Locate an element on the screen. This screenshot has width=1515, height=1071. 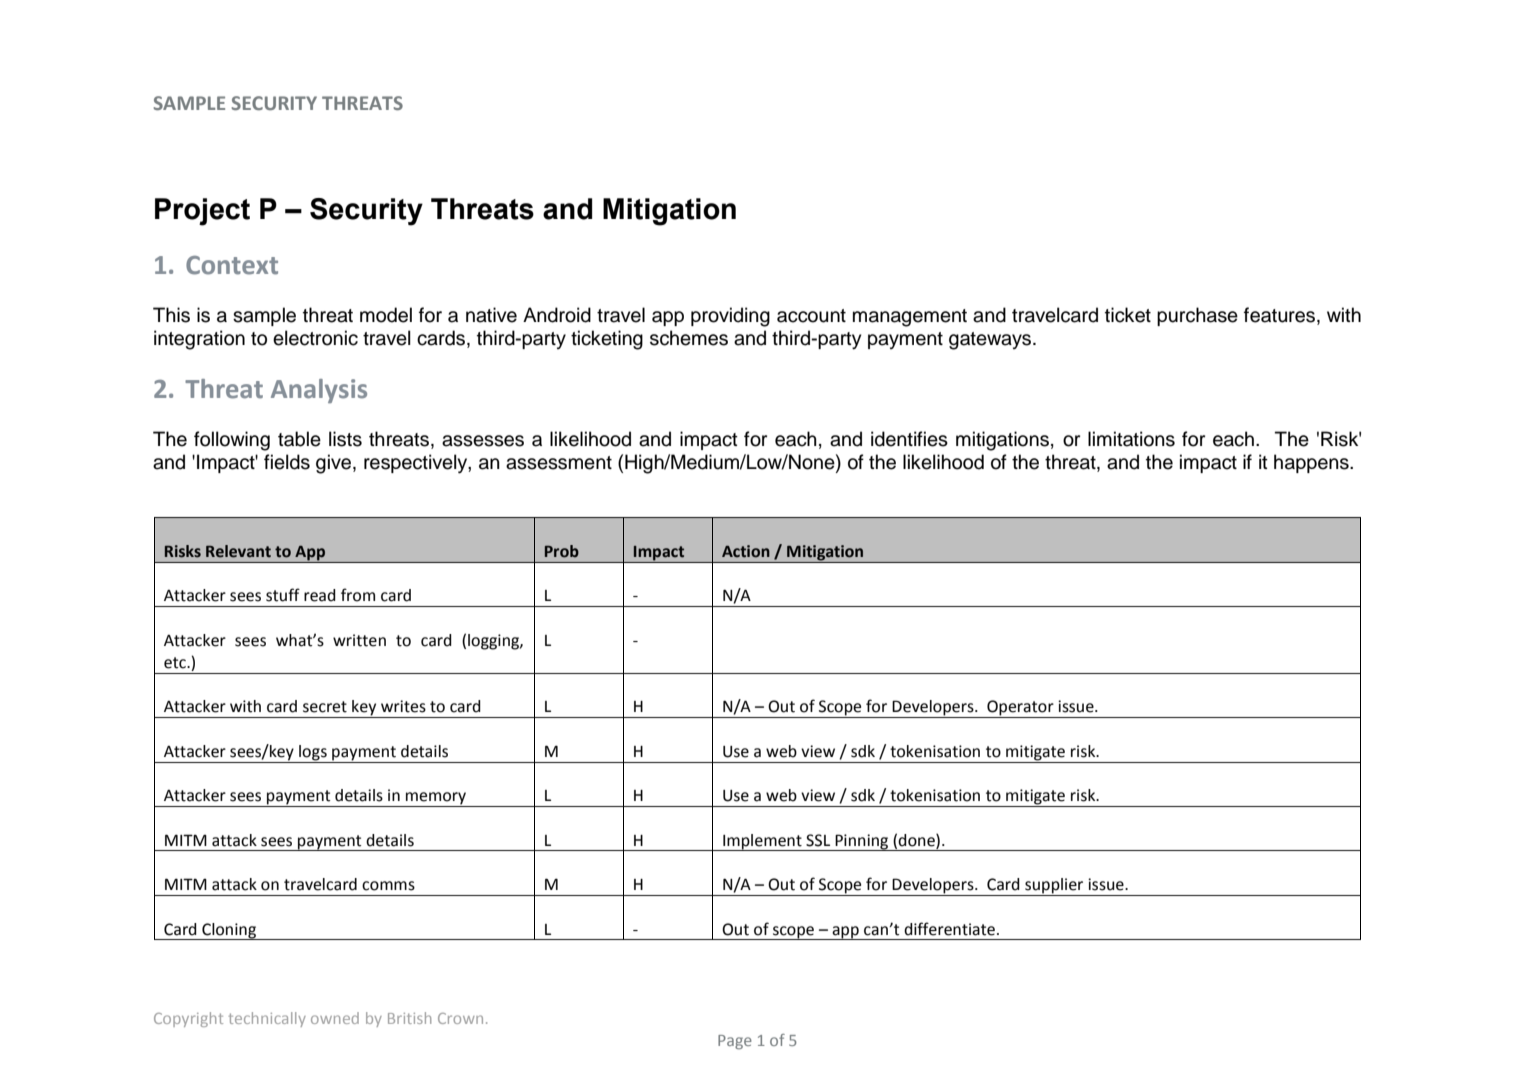
supplier is located at coordinates (1054, 887).
